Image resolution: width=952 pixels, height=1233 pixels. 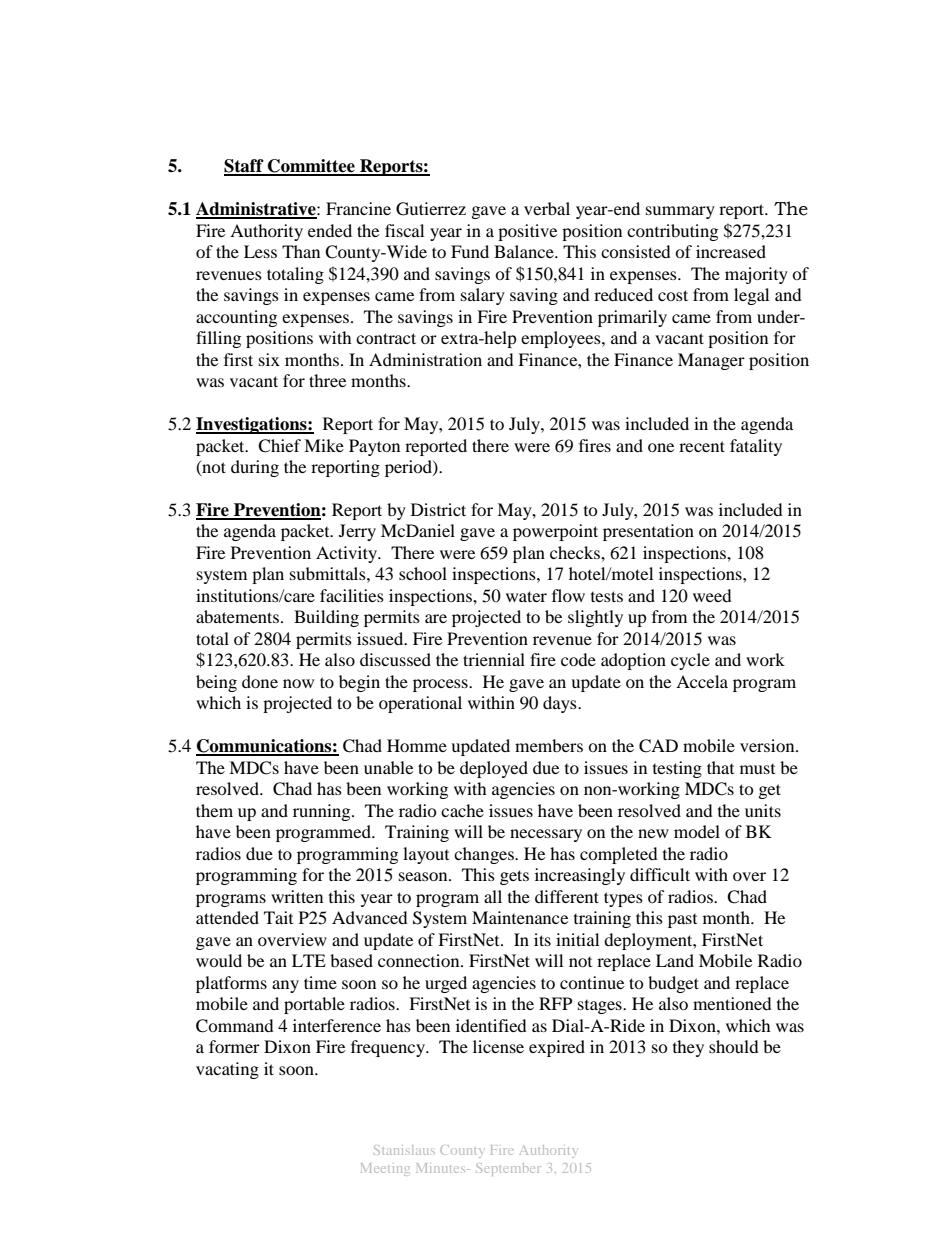 I want to click on Maintenance, so click(x=520, y=917).
